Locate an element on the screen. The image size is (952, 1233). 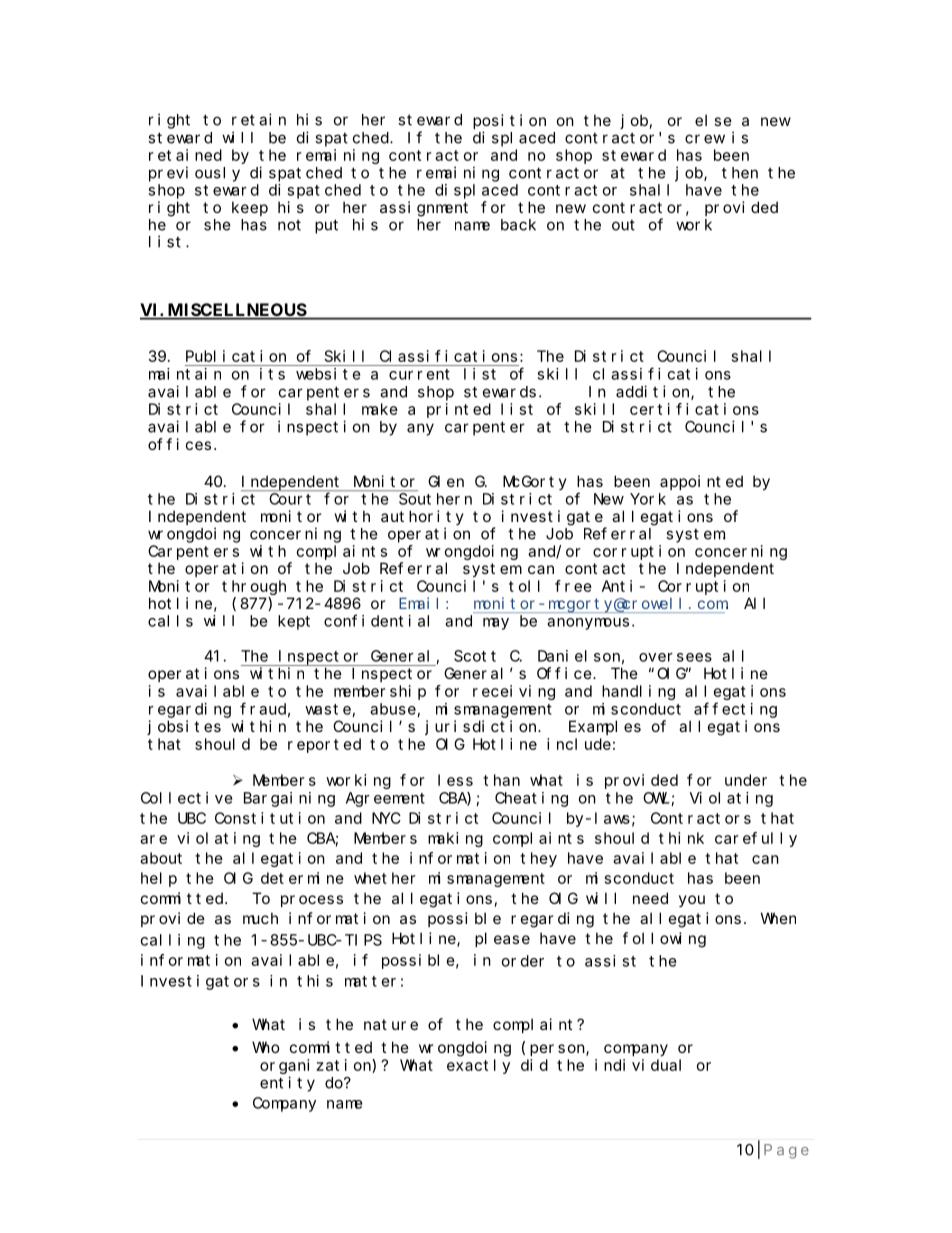
certifications is located at coordinates (694, 409).
